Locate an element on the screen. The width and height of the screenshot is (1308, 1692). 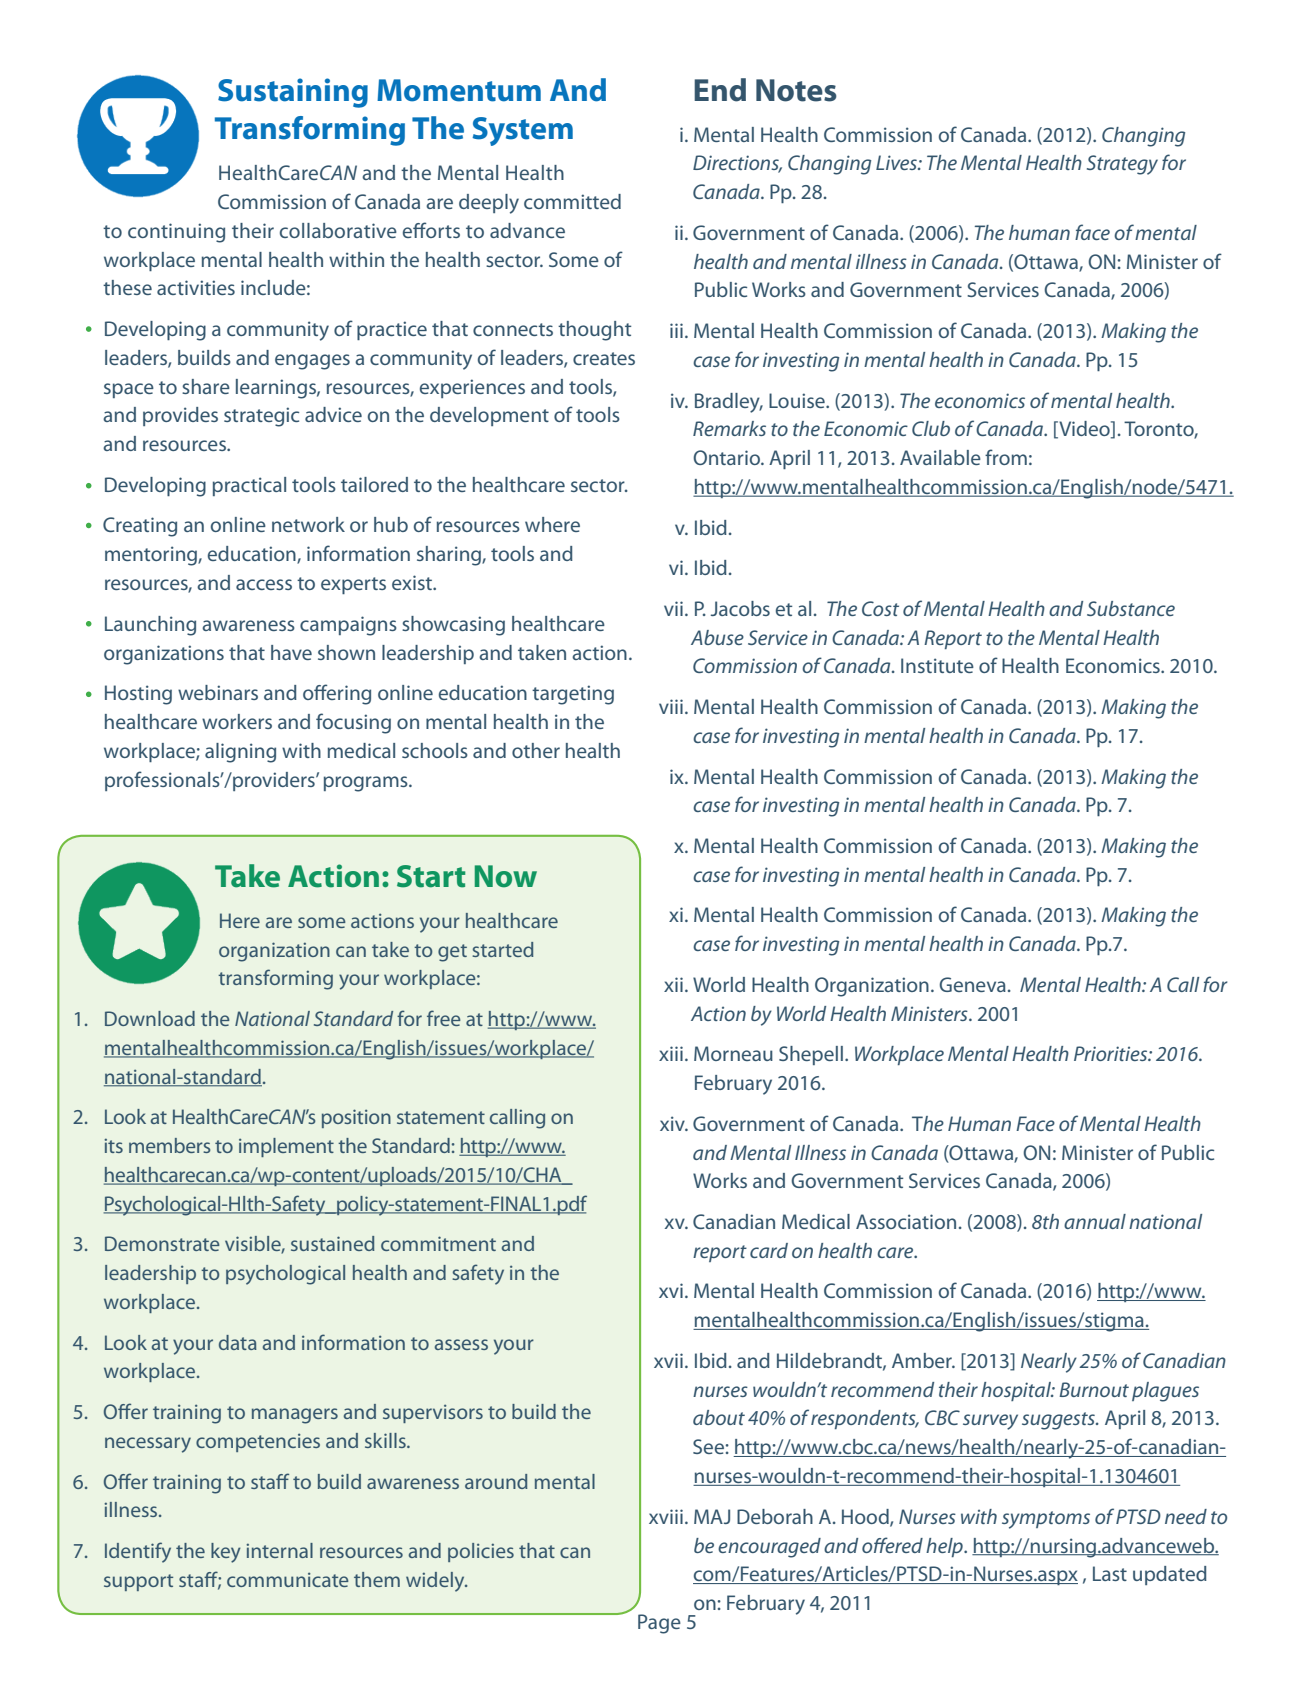
Strategy is located at coordinates (1122, 165).
